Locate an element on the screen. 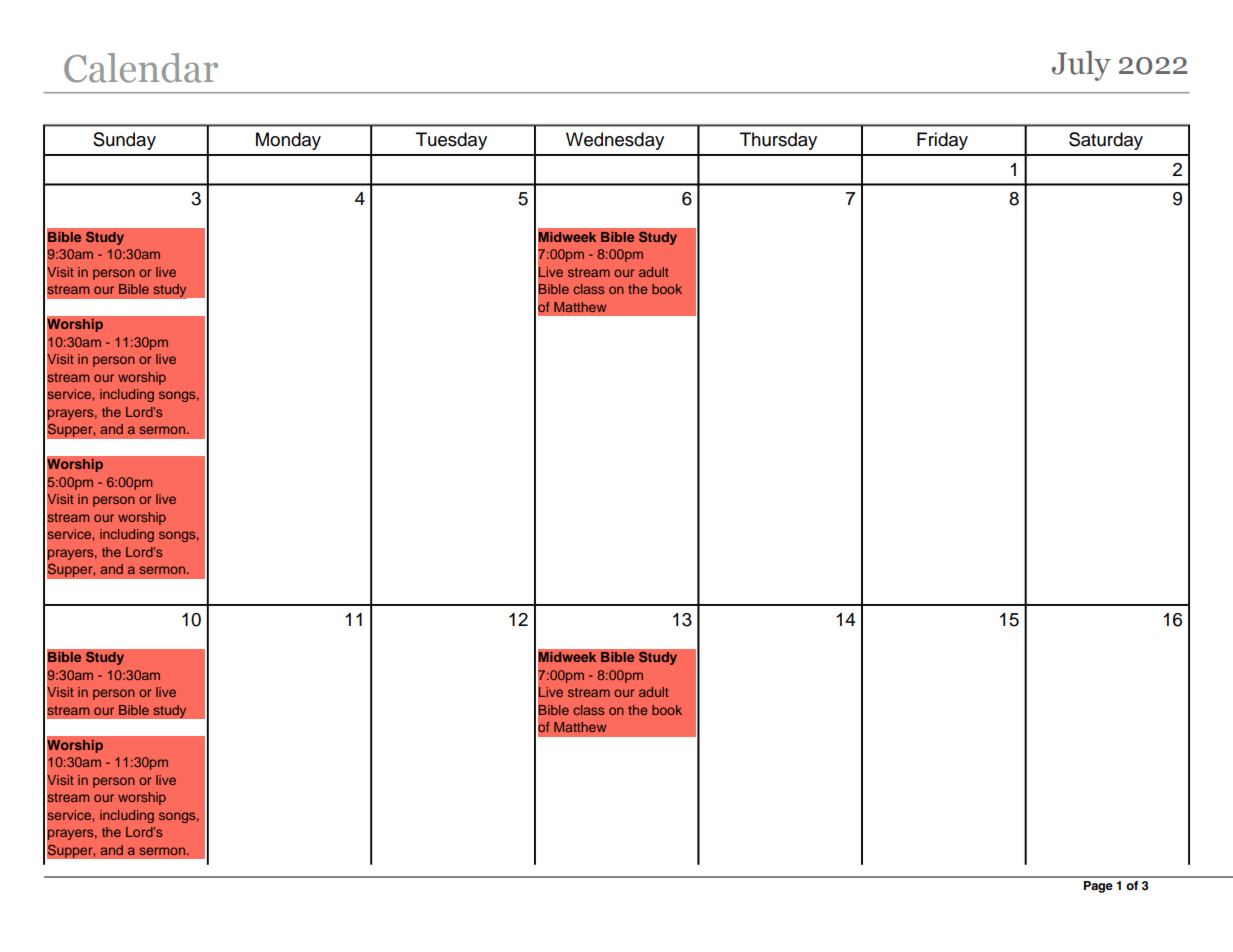 The height and width of the screenshot is (952, 1233). Wednesday is located at coordinates (615, 141).
